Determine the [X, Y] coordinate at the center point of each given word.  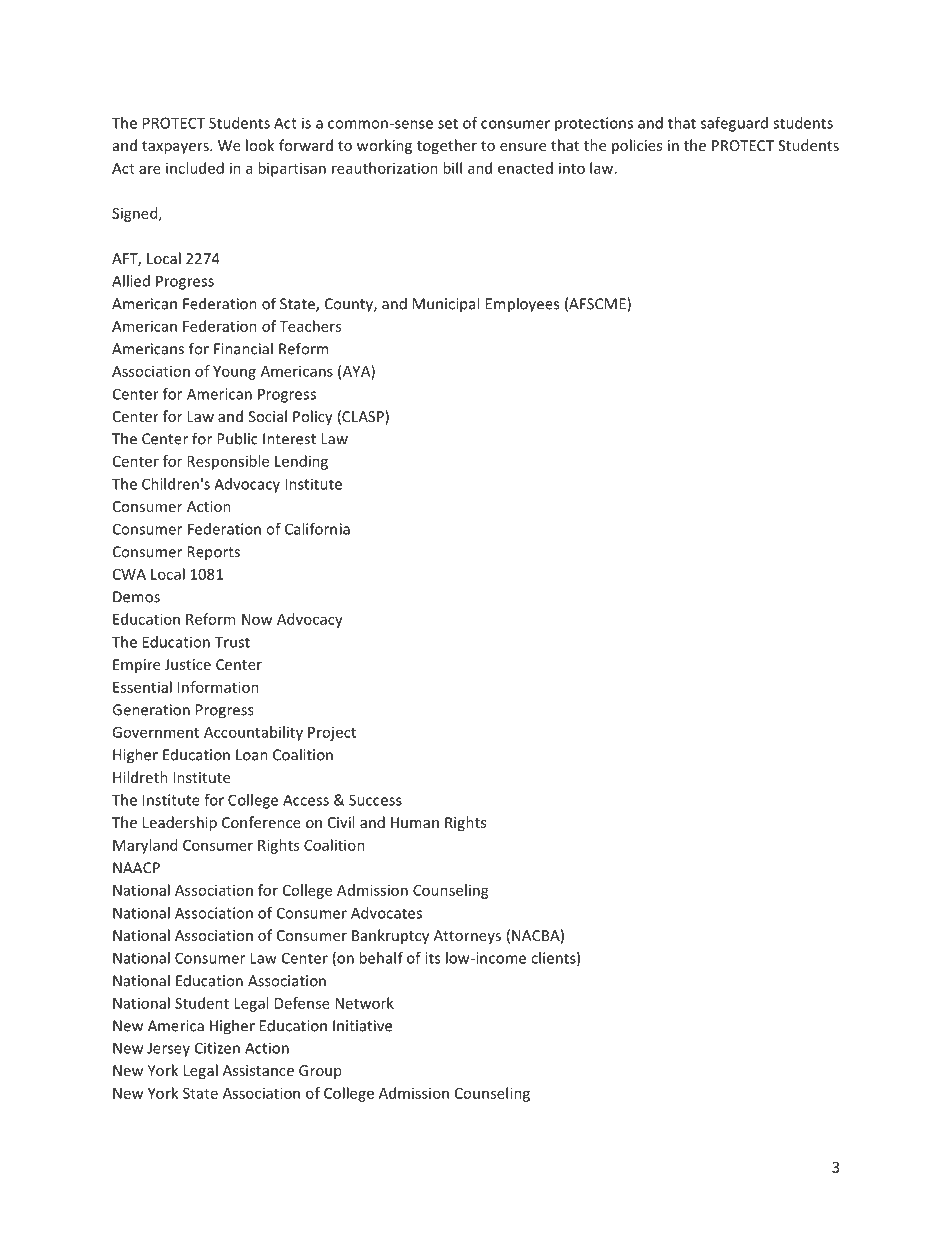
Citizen [217, 1048]
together [447, 146]
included [195, 168]
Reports [213, 553]
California [317, 529]
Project [332, 734]
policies [637, 146]
